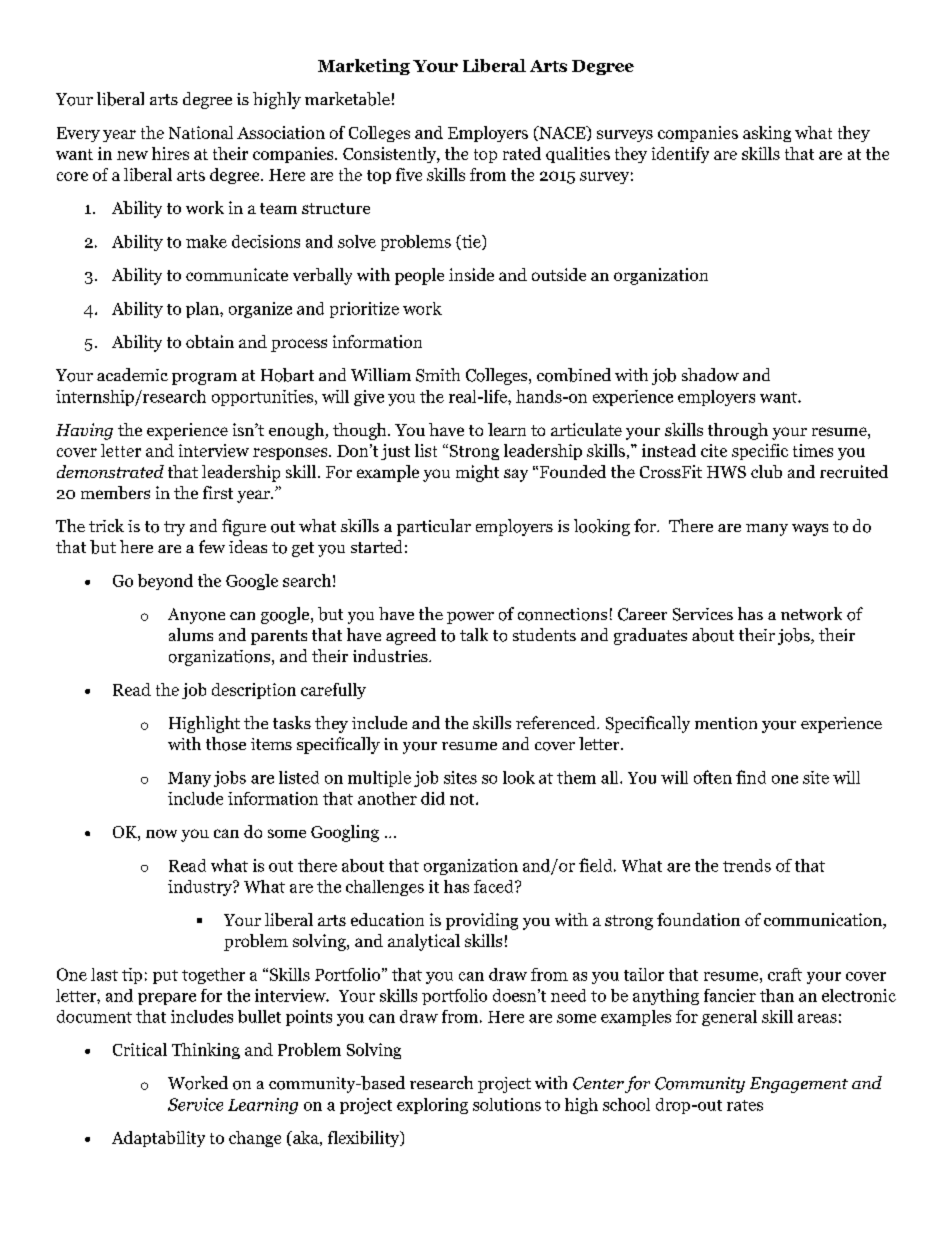 The height and width of the image is (1233, 952). I want to click on exploring, so click(432, 1106).
